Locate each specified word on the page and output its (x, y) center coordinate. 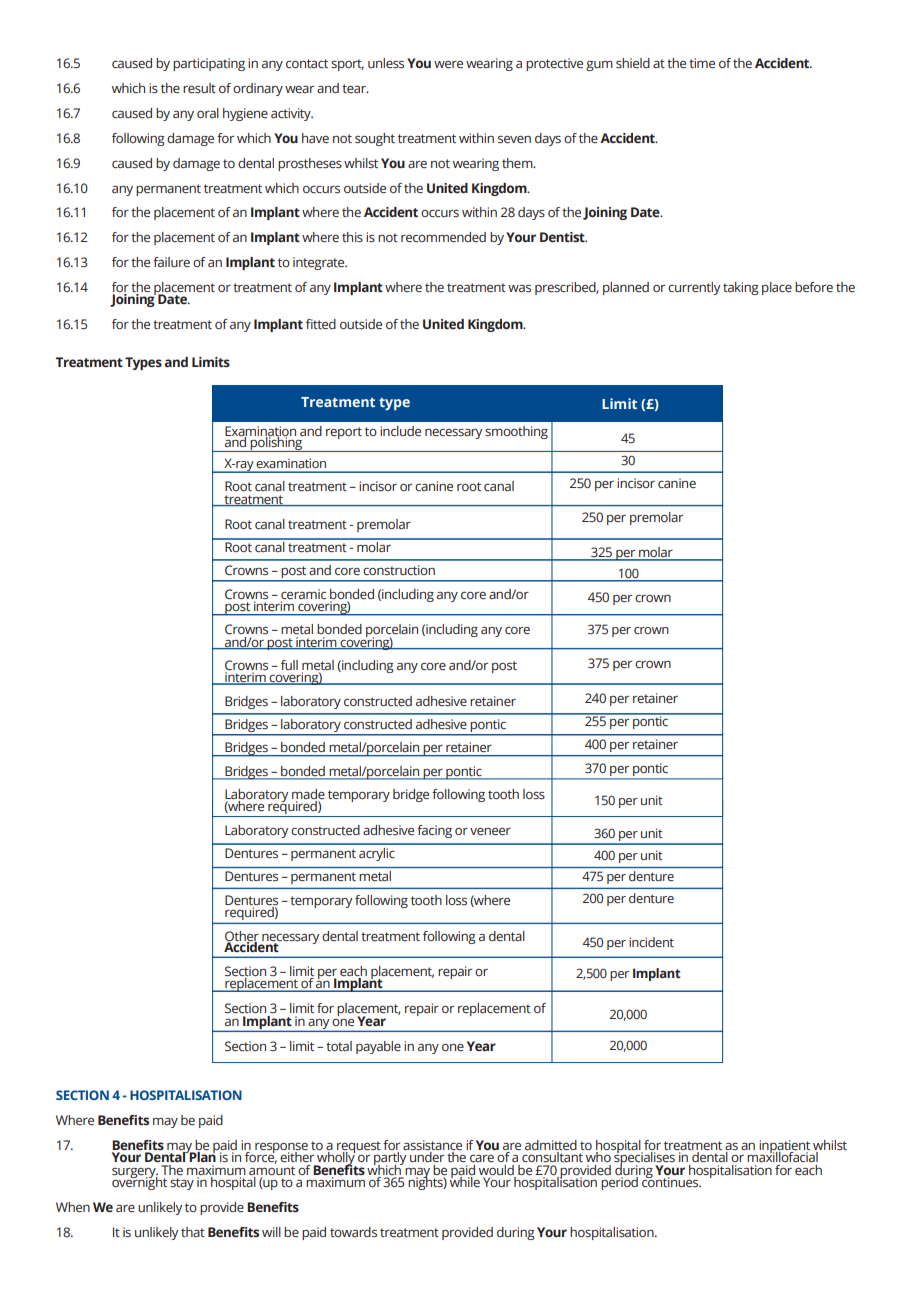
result (199, 88)
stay (182, 1184)
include (400, 431)
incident (651, 942)
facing (434, 831)
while (466, 1180)
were (448, 64)
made (308, 795)
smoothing (516, 432)
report (344, 433)
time (702, 63)
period (619, 1182)
